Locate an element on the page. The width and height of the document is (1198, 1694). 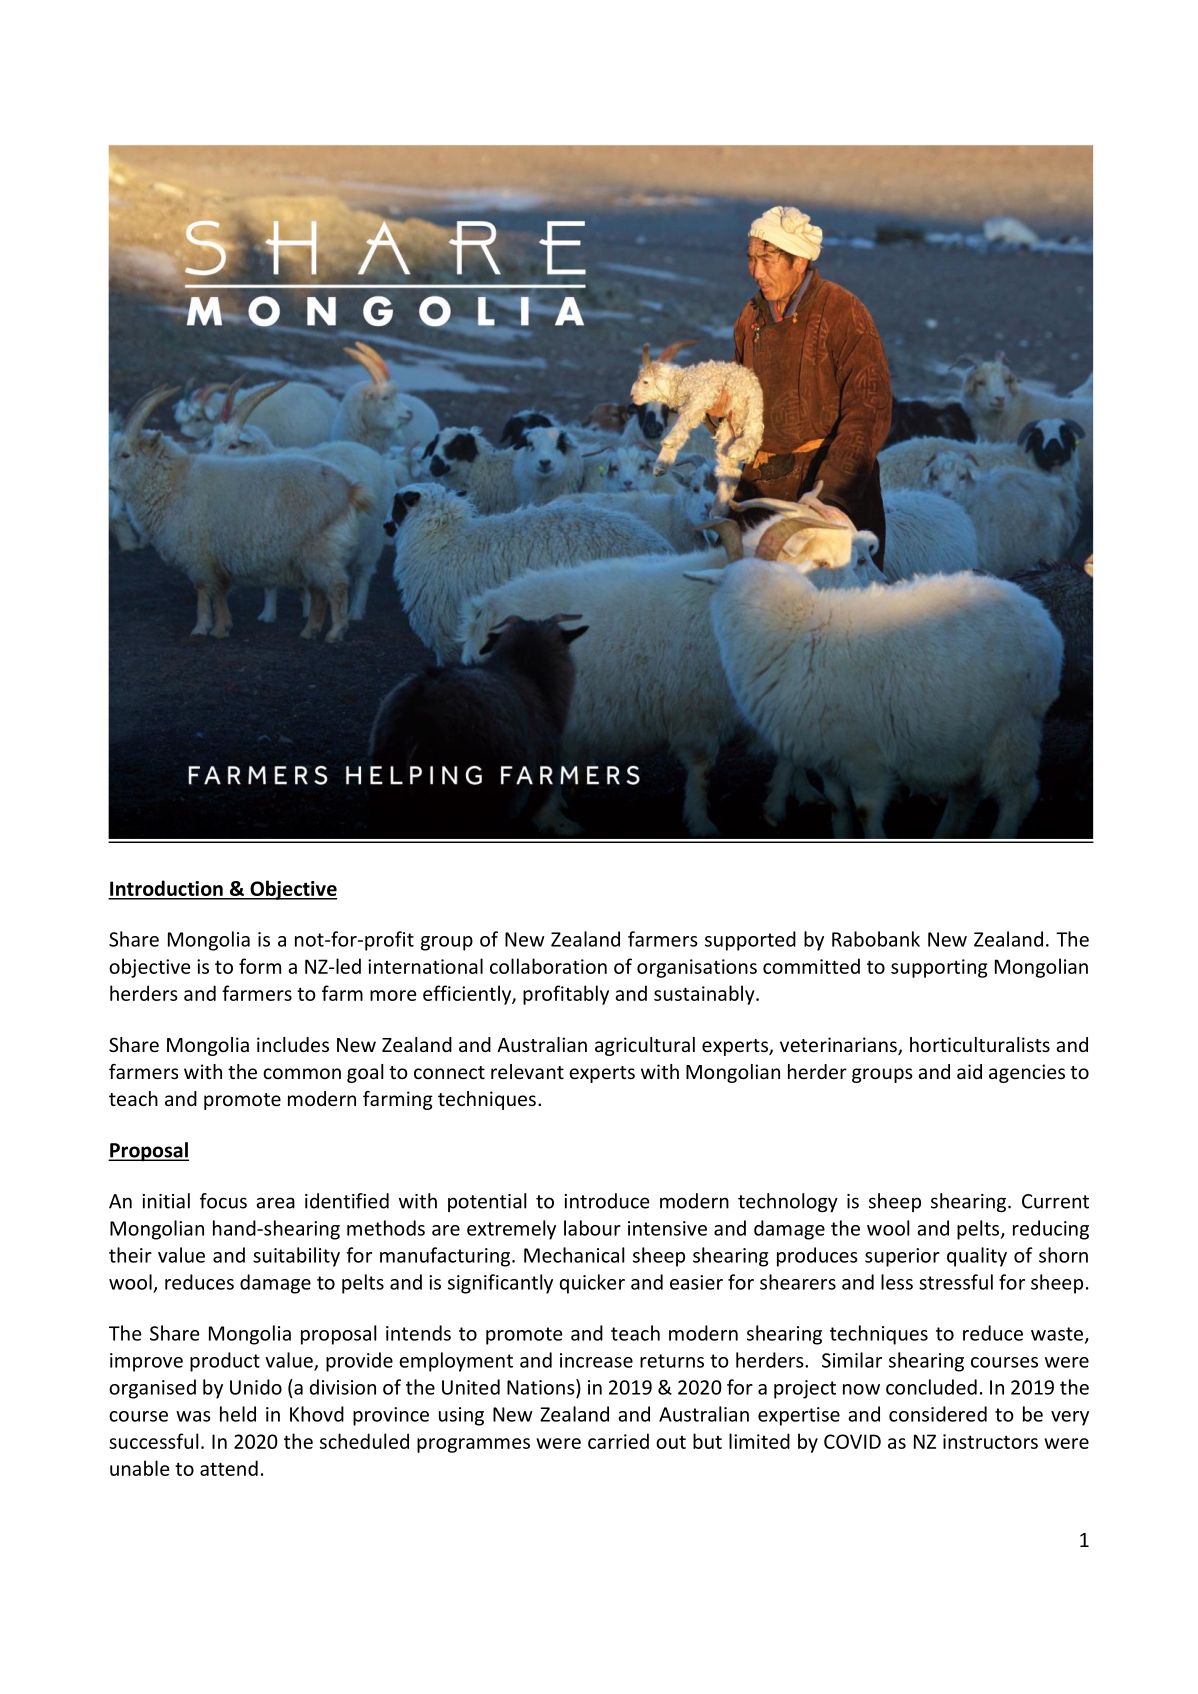
collaboration is located at coordinates (548, 966).
